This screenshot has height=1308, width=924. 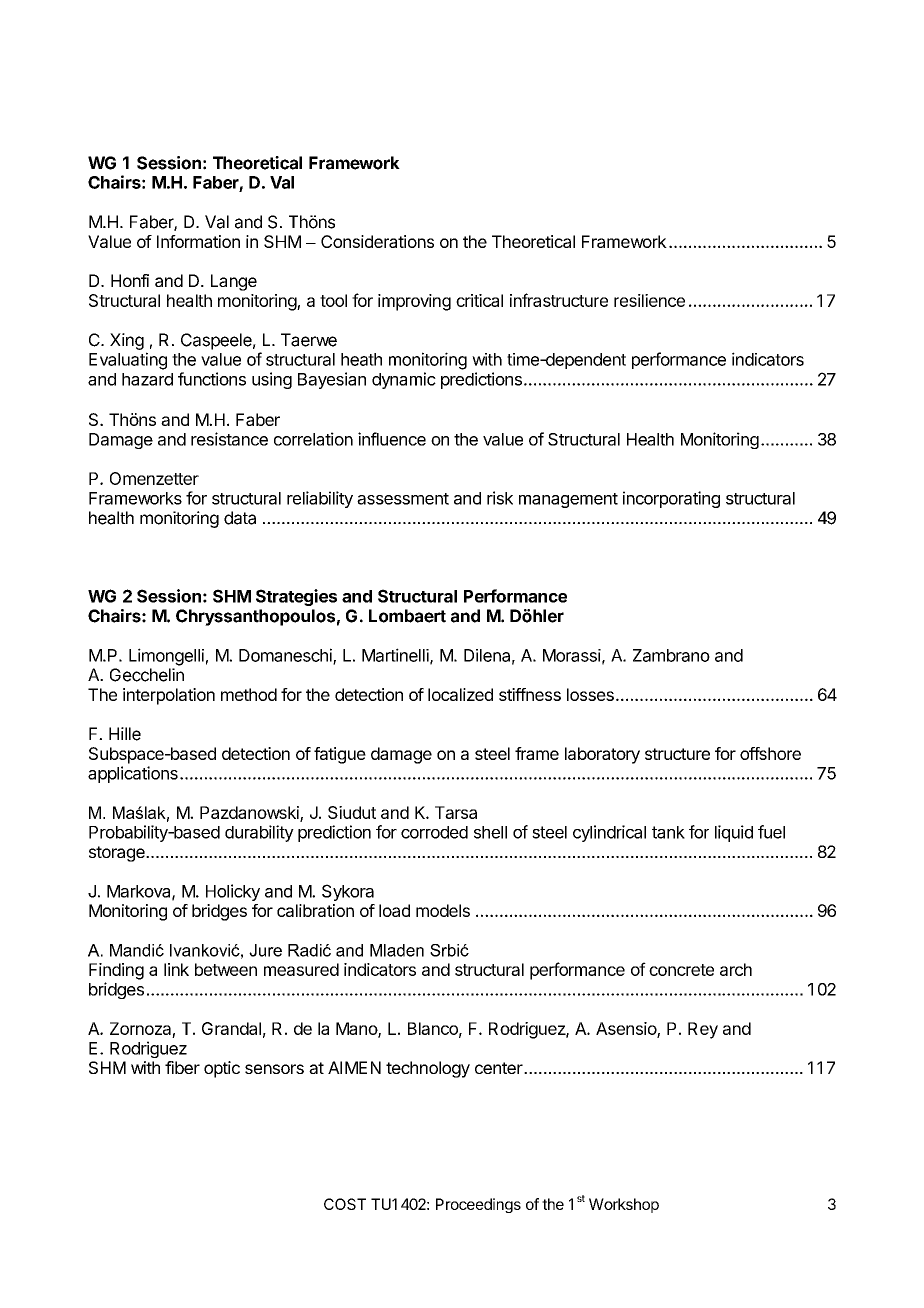 What do you see at coordinates (649, 300) in the screenshot?
I see `resilience` at bounding box center [649, 300].
